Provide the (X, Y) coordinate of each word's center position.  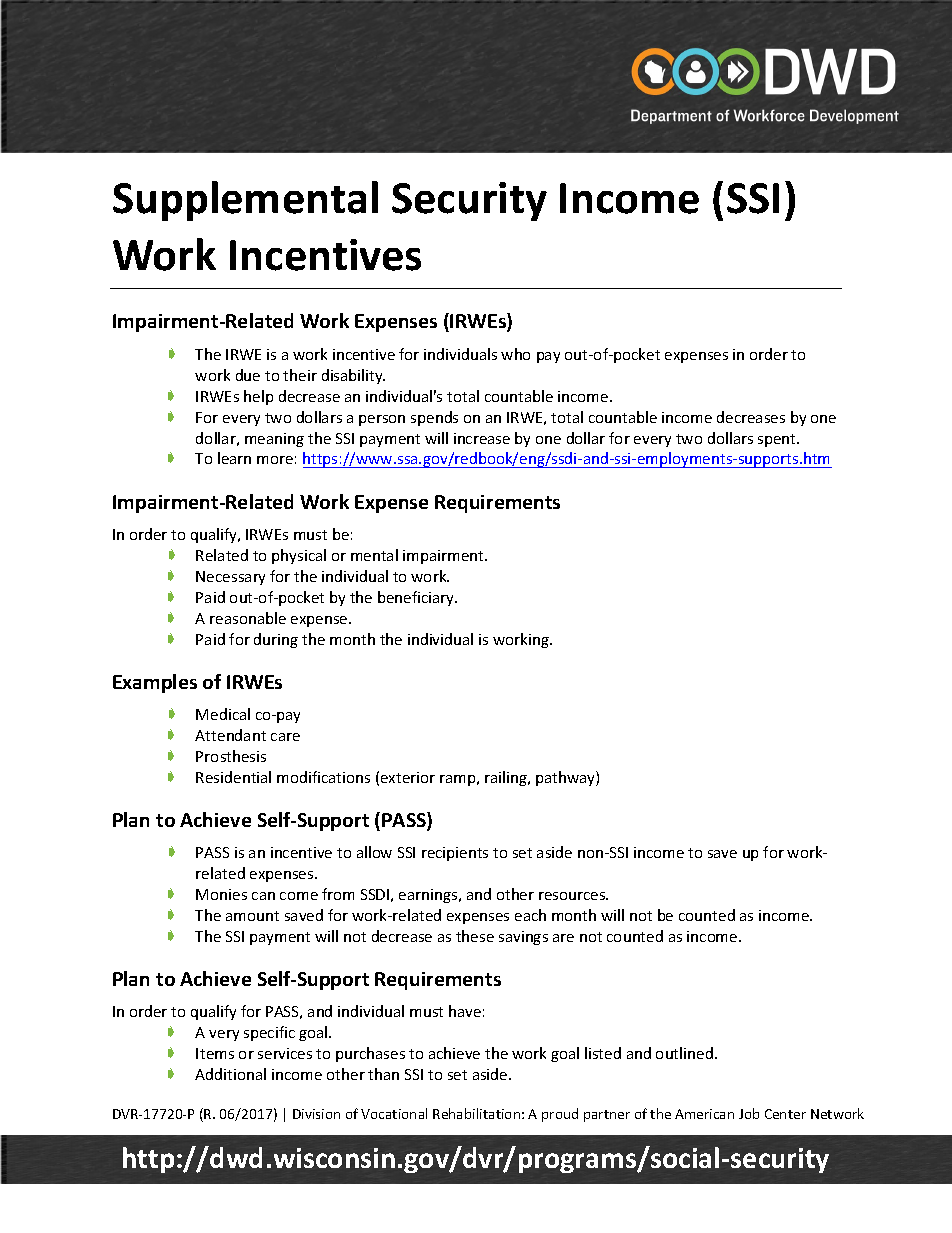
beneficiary (417, 598)
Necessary (230, 578)
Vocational (394, 1113)
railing (507, 778)
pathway (566, 778)
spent (778, 440)
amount (252, 916)
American (704, 1114)
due (248, 375)
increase (482, 438)
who (515, 354)
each (530, 915)
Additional (230, 1074)
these (475, 936)
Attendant (230, 735)
